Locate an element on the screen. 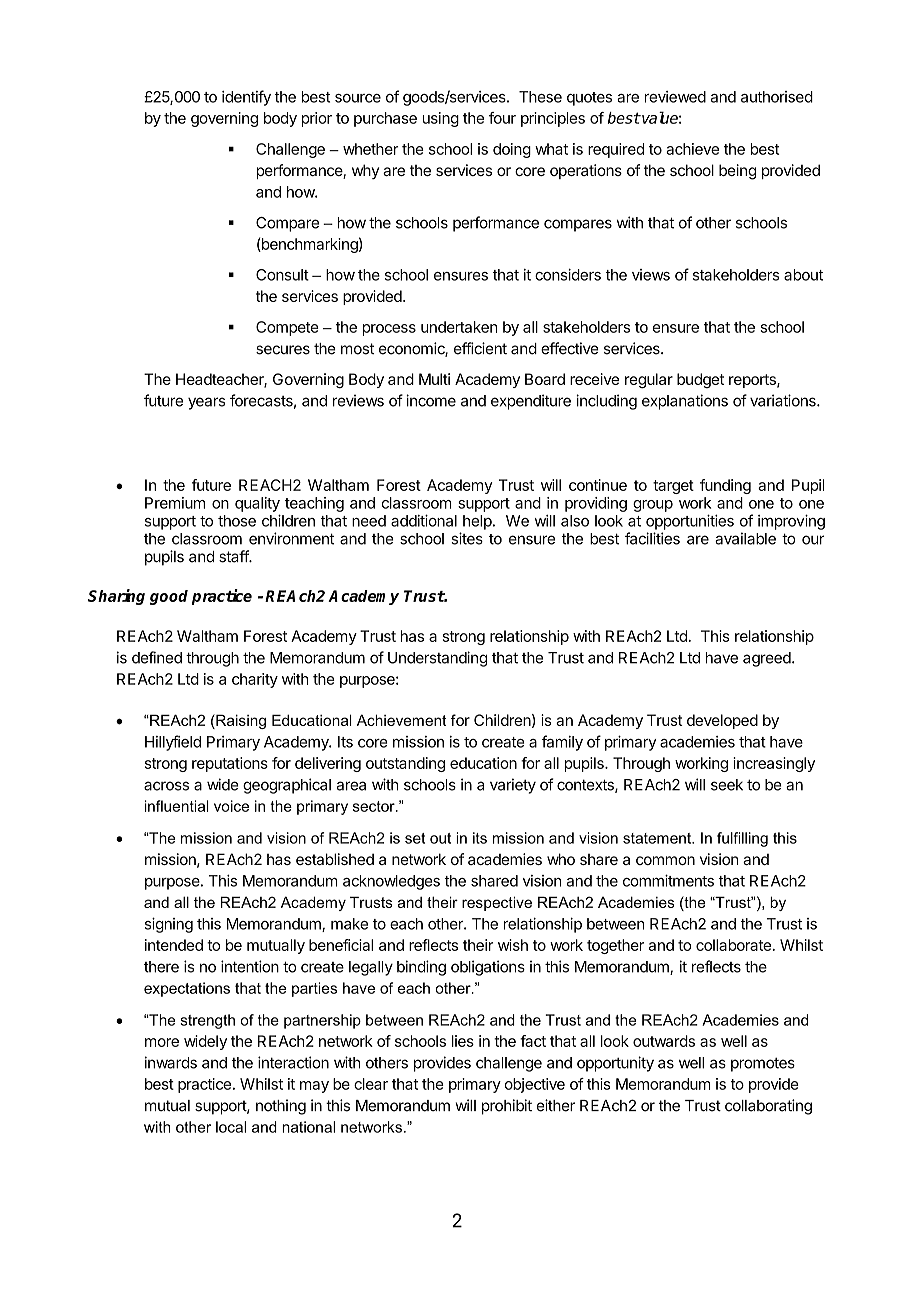 The width and height of the screenshot is (924, 1308). identify is located at coordinates (246, 98).
